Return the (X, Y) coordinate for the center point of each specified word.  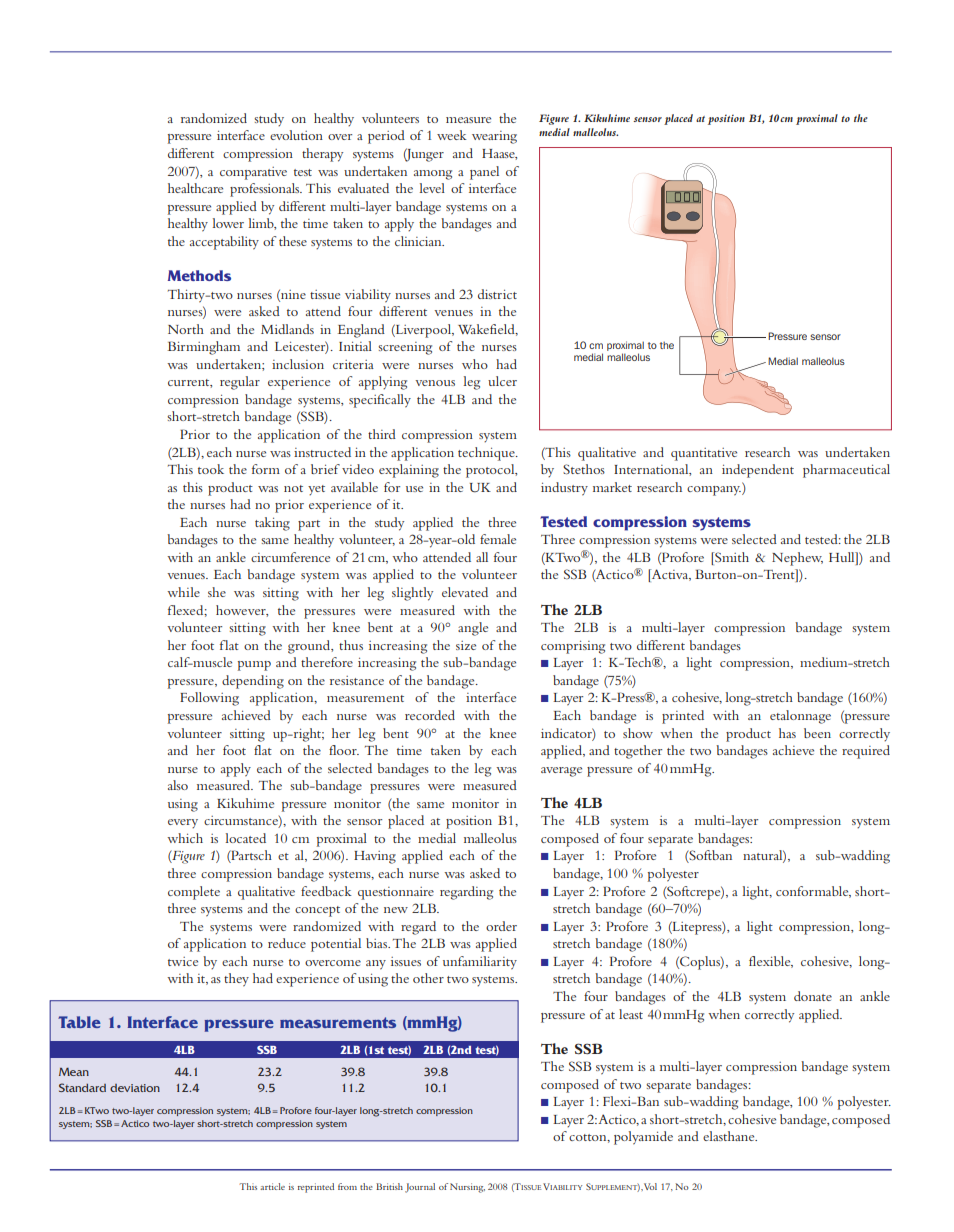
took (211, 469)
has (787, 733)
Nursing (467, 1188)
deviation (135, 1088)
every (183, 823)
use (414, 489)
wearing (494, 137)
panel (484, 173)
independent (758, 471)
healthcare (195, 188)
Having (375, 857)
